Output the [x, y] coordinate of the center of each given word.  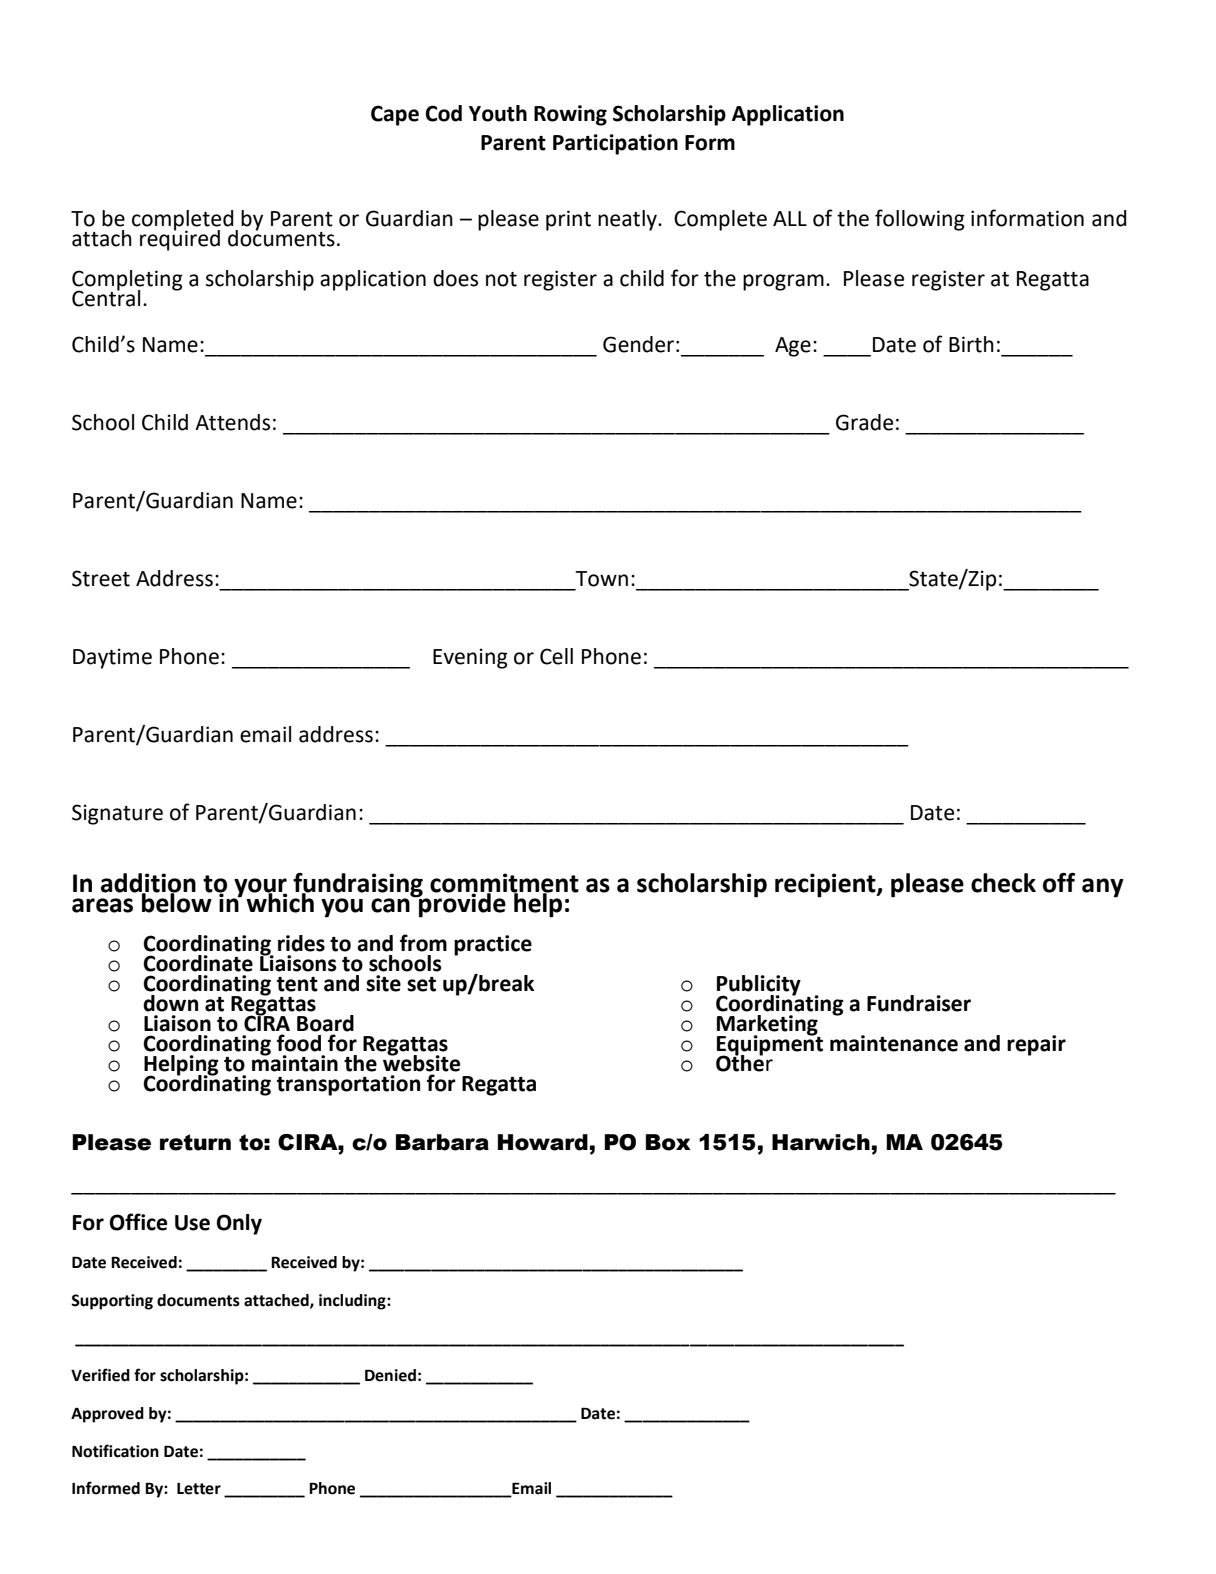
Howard [543, 1142]
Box [668, 1142]
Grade [864, 422]
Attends [232, 422]
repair [1036, 1045]
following [920, 220]
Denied [390, 1375]
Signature [117, 814]
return [195, 1142]
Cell [556, 656]
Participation [615, 144]
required [180, 239]
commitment [504, 884]
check [1003, 883]
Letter [199, 1489]
